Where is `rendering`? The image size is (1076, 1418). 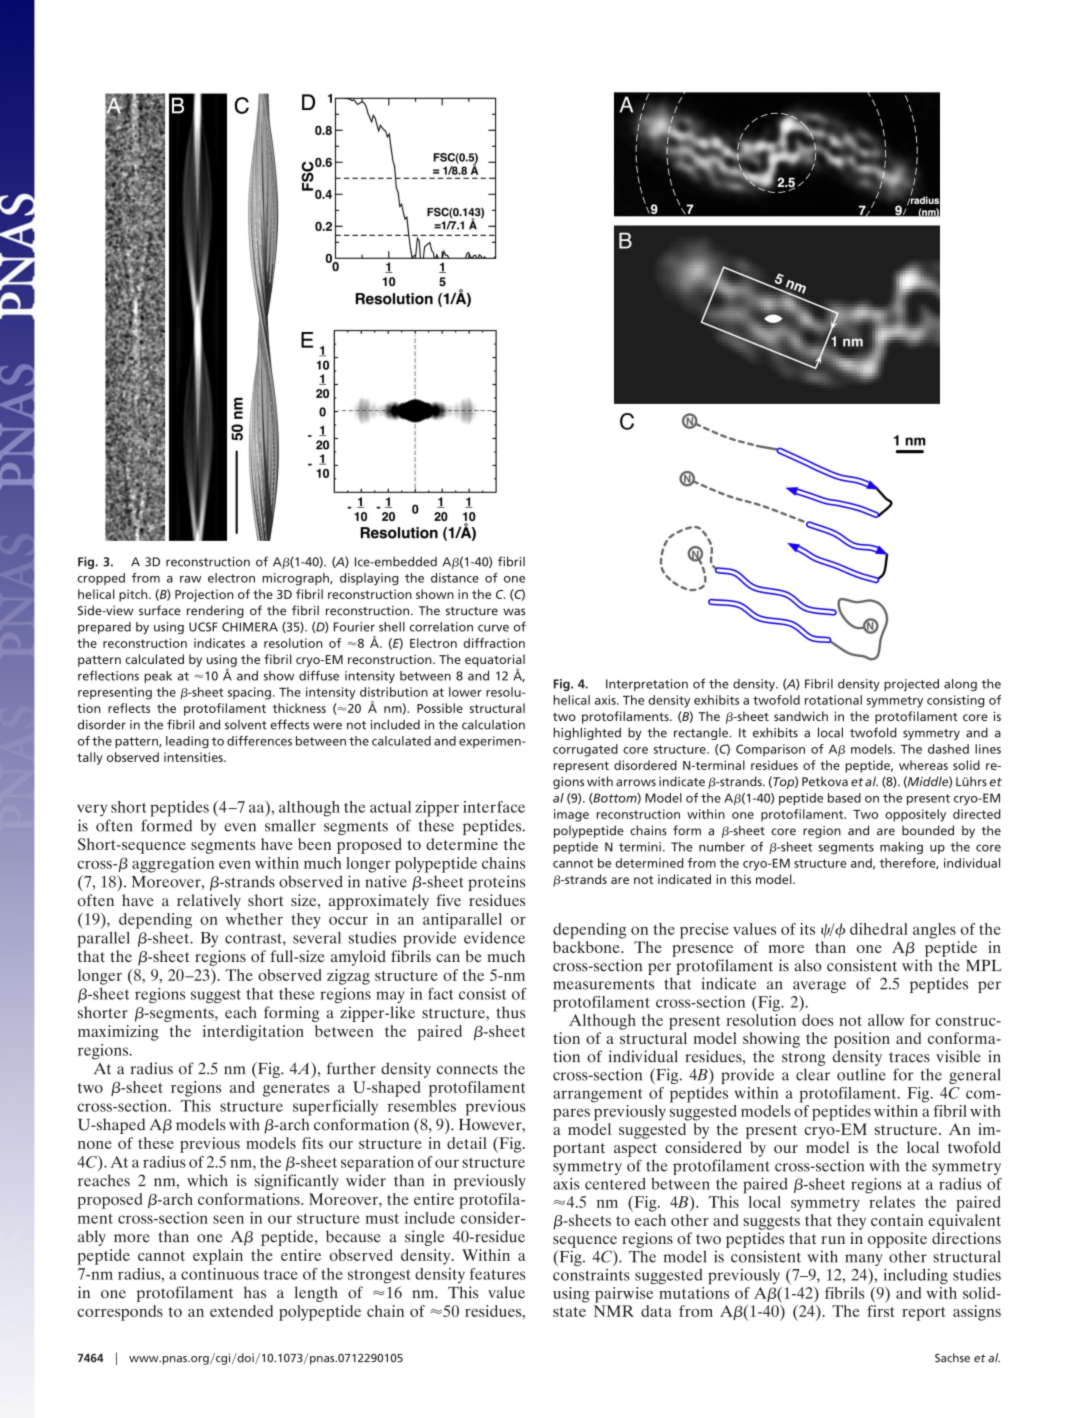 rendering is located at coordinates (215, 611).
